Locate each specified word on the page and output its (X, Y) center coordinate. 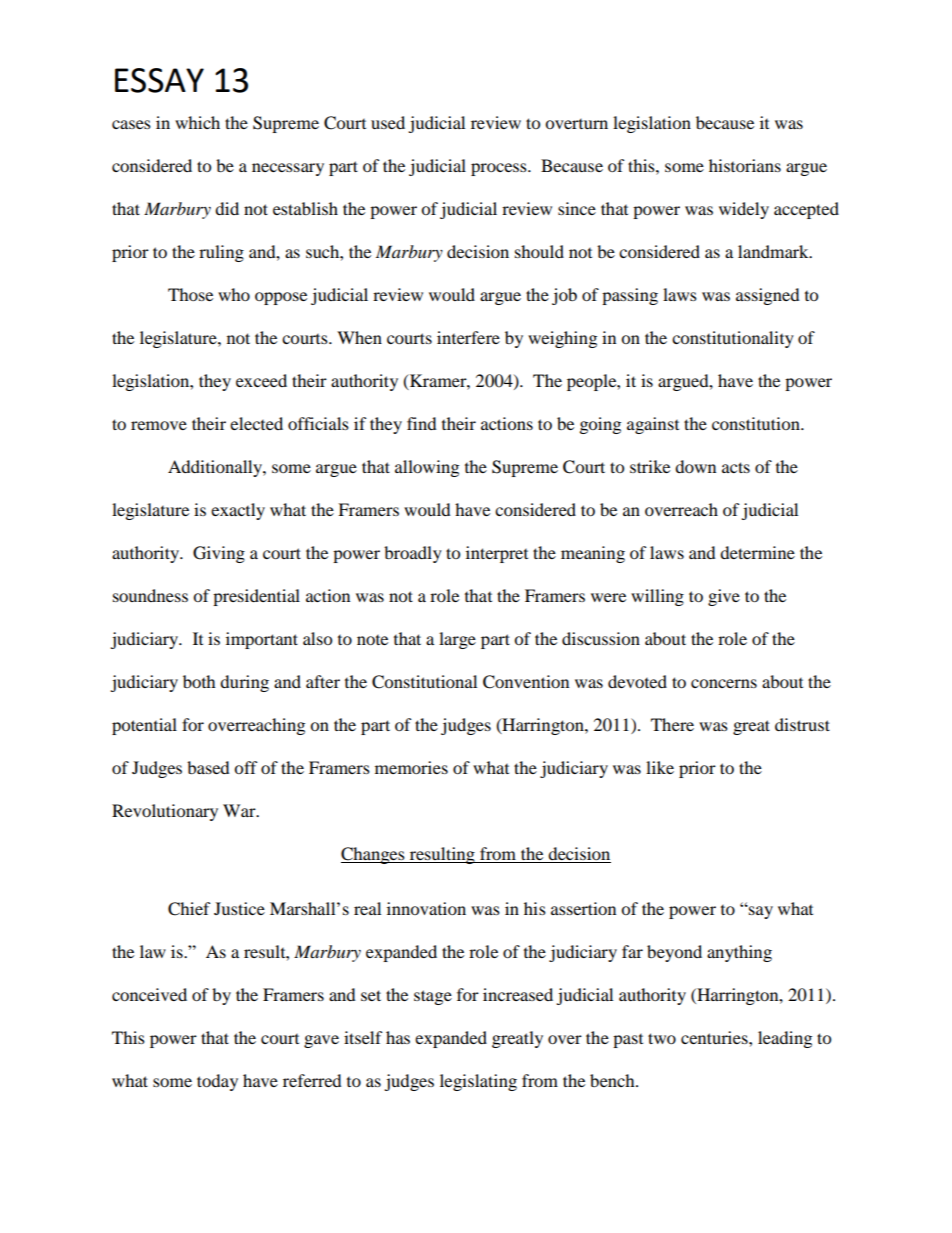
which (197, 122)
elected (256, 423)
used (388, 122)
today (217, 1082)
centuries (715, 1037)
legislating (478, 1082)
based (208, 767)
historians (745, 165)
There (672, 724)
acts (736, 467)
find (422, 423)
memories (411, 767)
